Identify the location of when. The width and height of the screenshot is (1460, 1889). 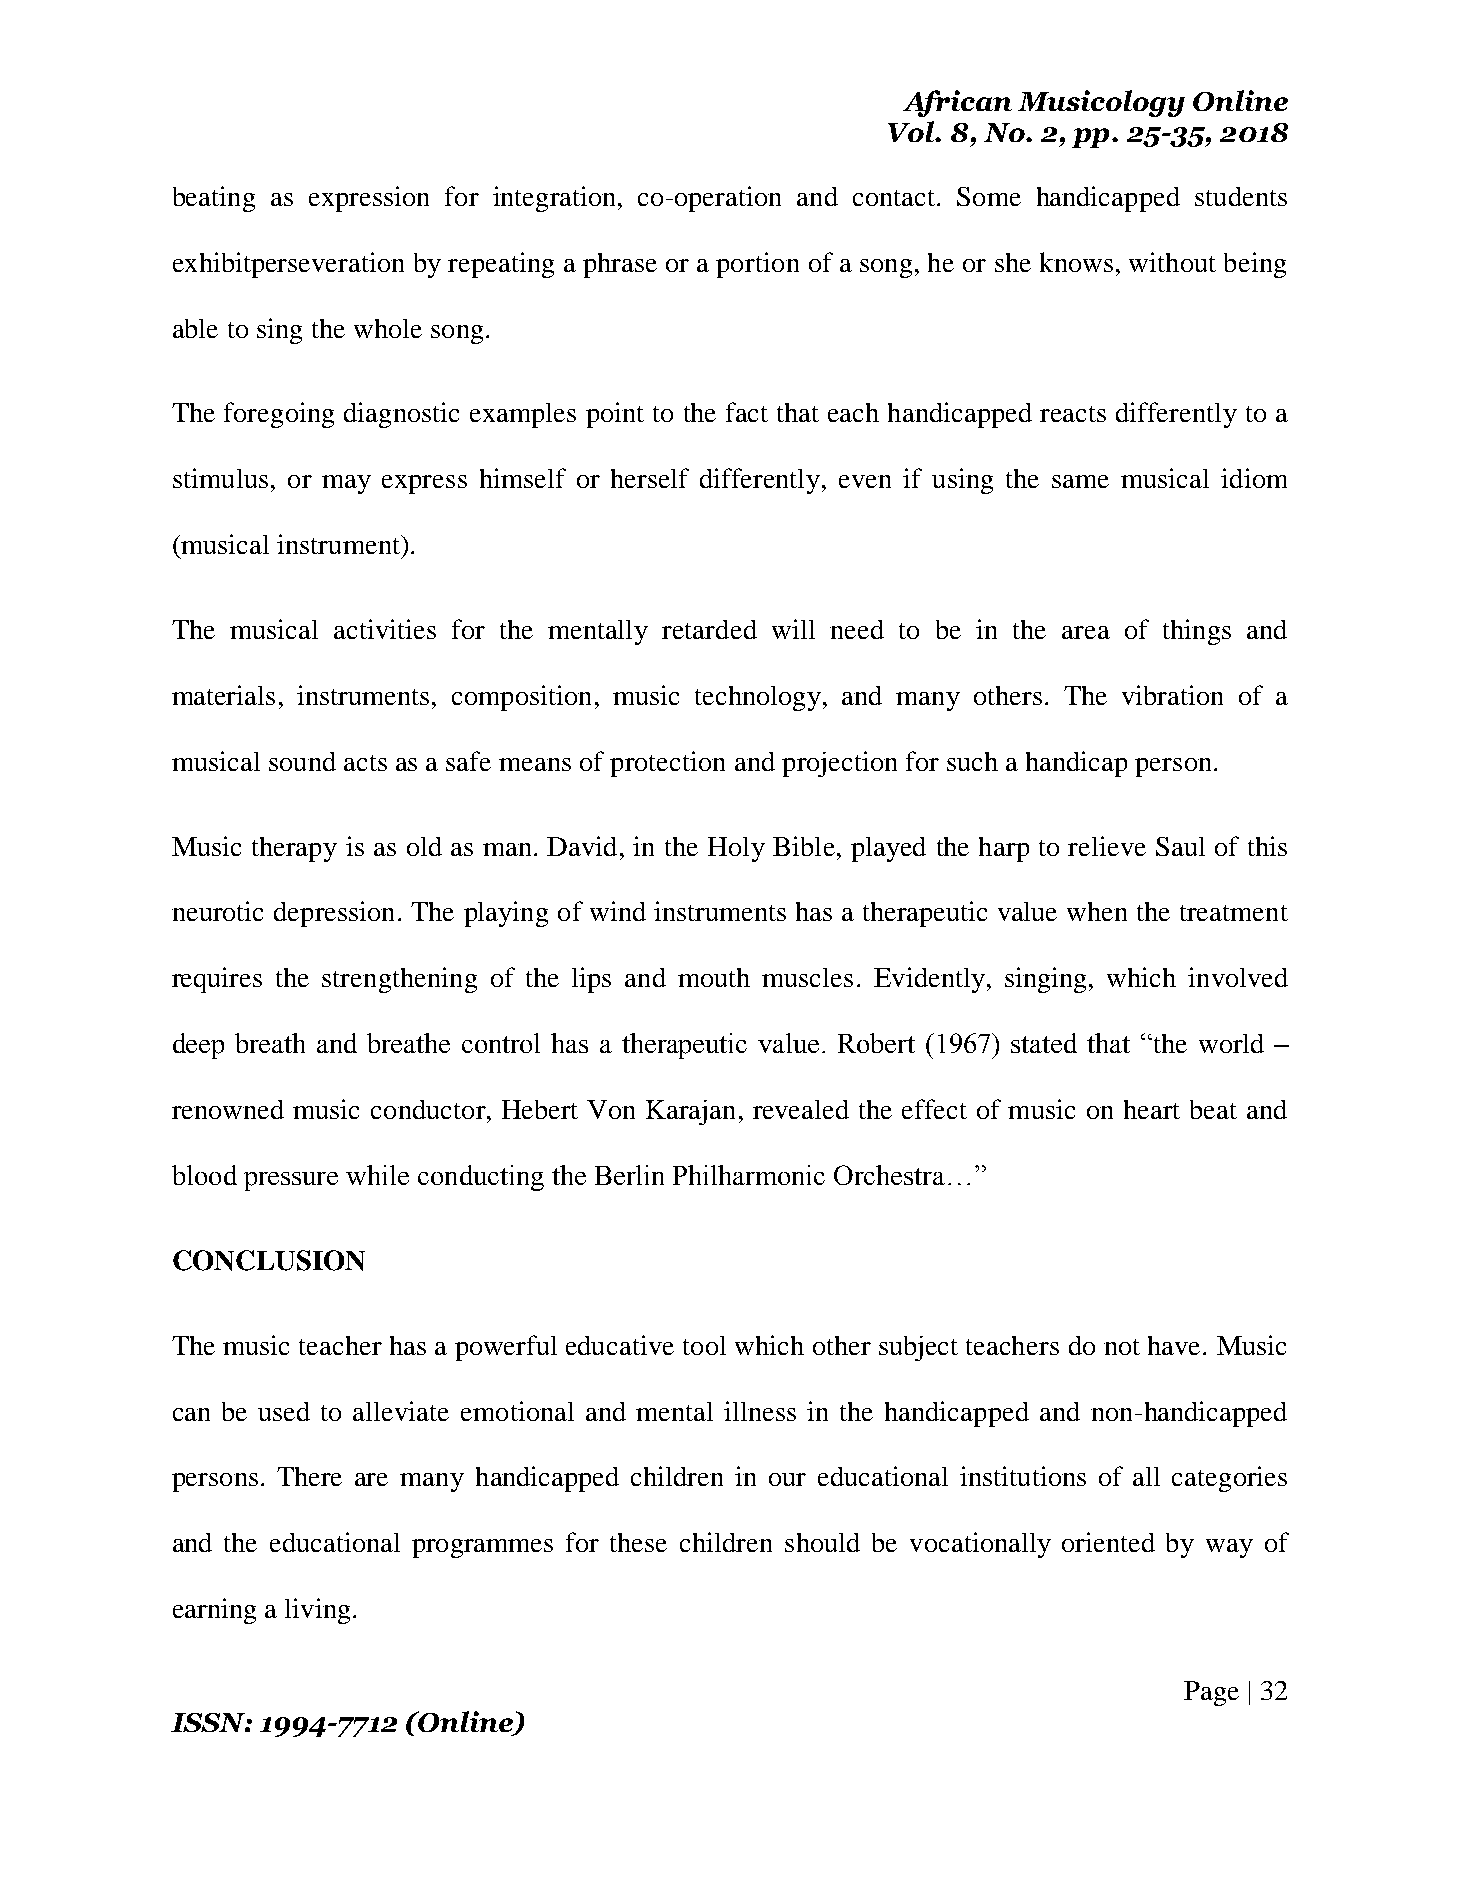
(1097, 911).
